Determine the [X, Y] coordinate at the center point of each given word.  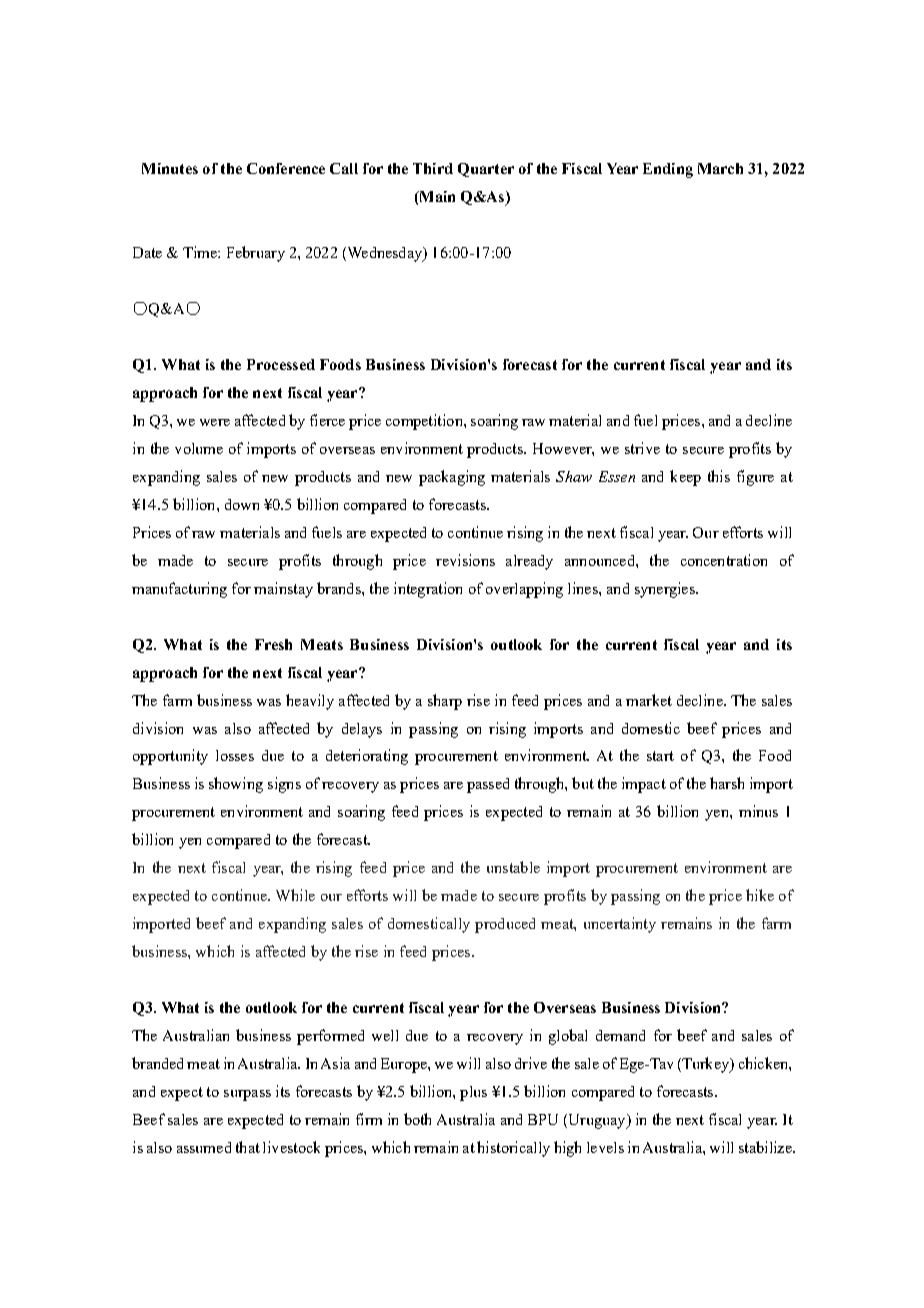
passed [488, 785]
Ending [668, 170]
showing [236, 785]
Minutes [170, 168]
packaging [452, 478]
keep [685, 478]
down [242, 504]
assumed [204, 1147]
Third [433, 168]
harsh [727, 783]
